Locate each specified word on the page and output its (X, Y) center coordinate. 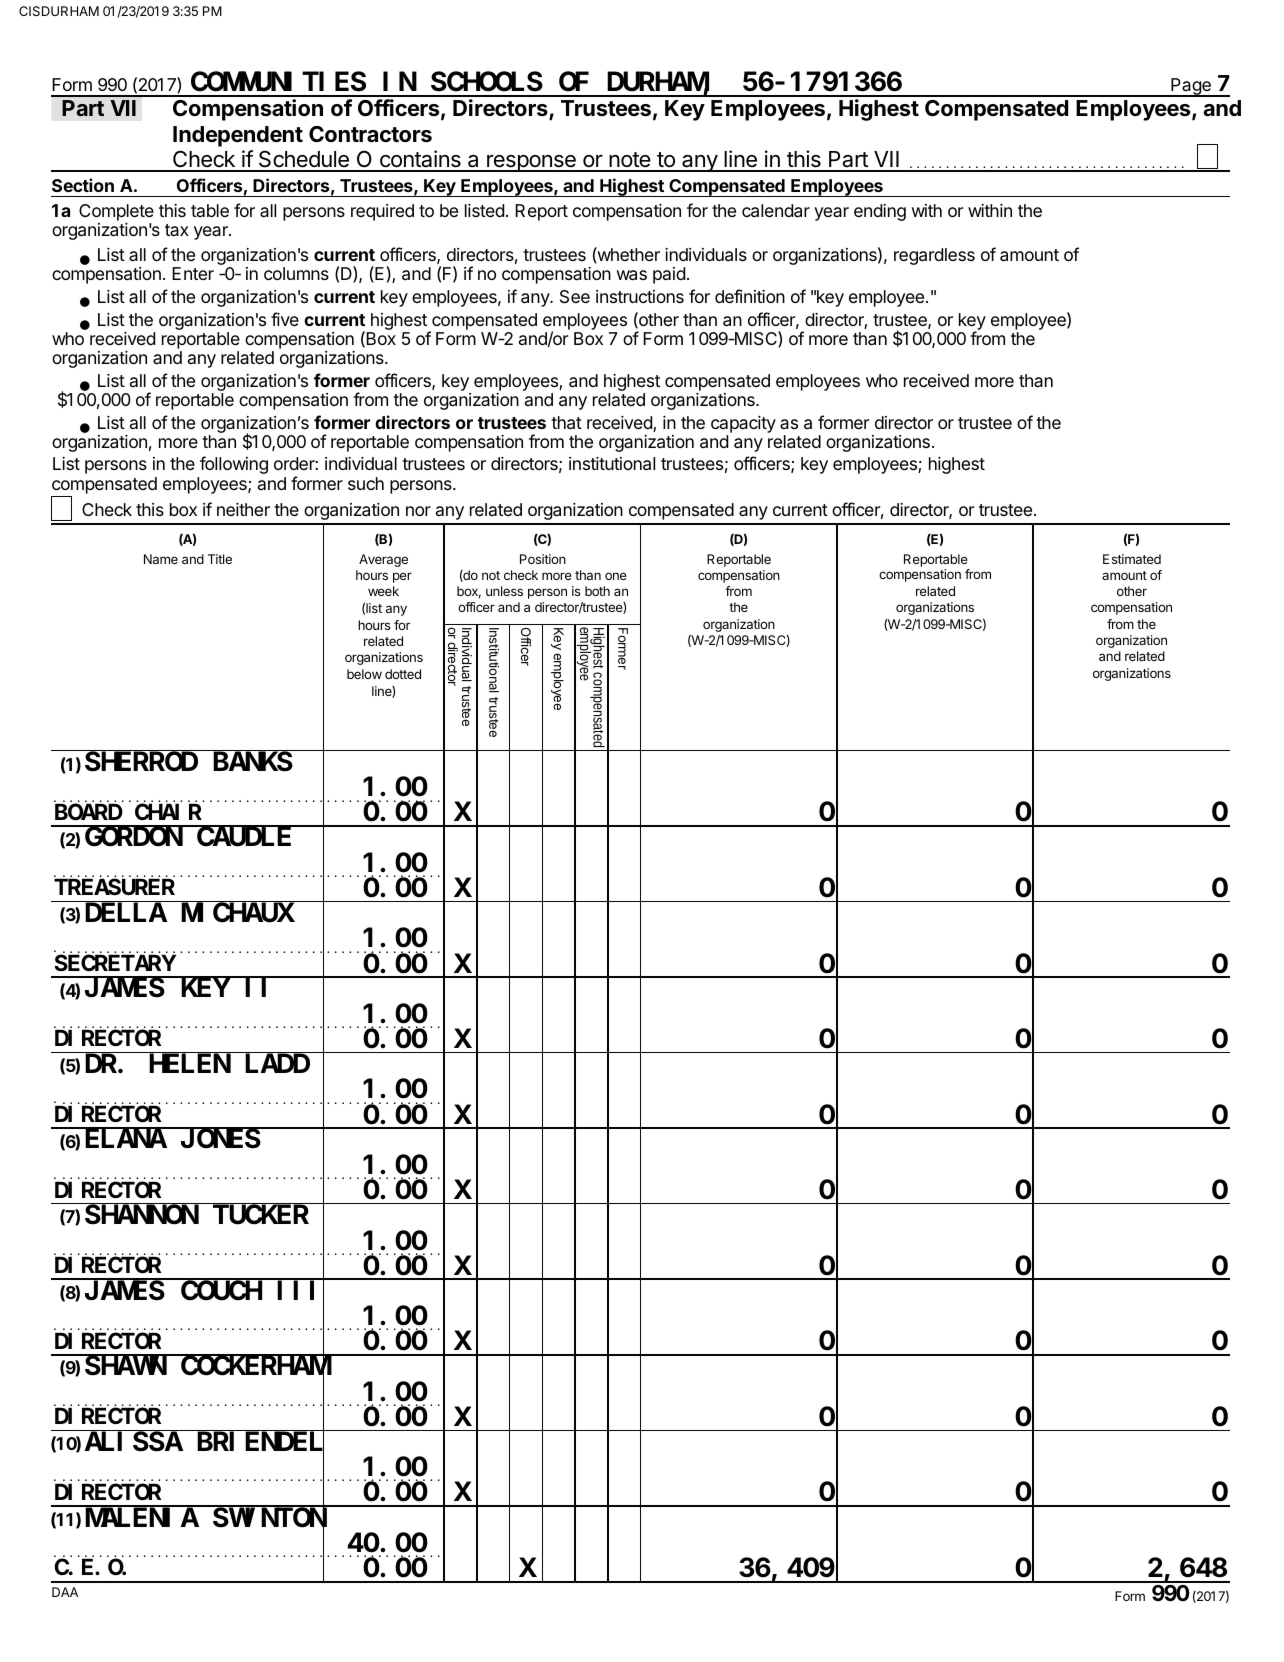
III (300, 1293)
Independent (238, 136)
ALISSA (134, 1443)
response (531, 163)
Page (1191, 87)
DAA (65, 1592)
